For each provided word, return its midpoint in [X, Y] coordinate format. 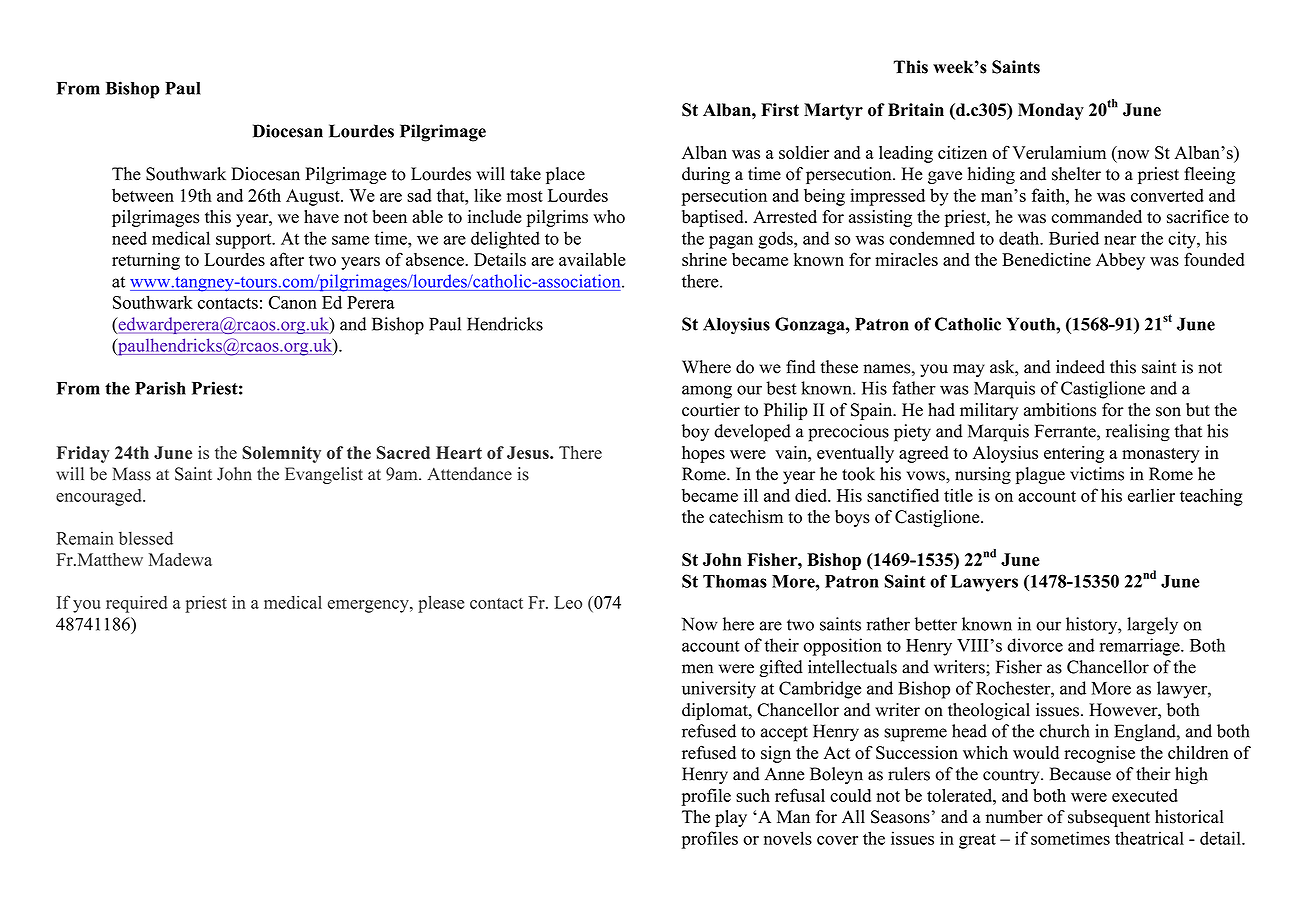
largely [1152, 626]
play [731, 818]
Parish [160, 388]
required [136, 604]
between [143, 195]
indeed [1080, 367]
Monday [1051, 111]
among [707, 392]
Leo [568, 602]
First [780, 110]
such [753, 795]
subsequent [1109, 818]
